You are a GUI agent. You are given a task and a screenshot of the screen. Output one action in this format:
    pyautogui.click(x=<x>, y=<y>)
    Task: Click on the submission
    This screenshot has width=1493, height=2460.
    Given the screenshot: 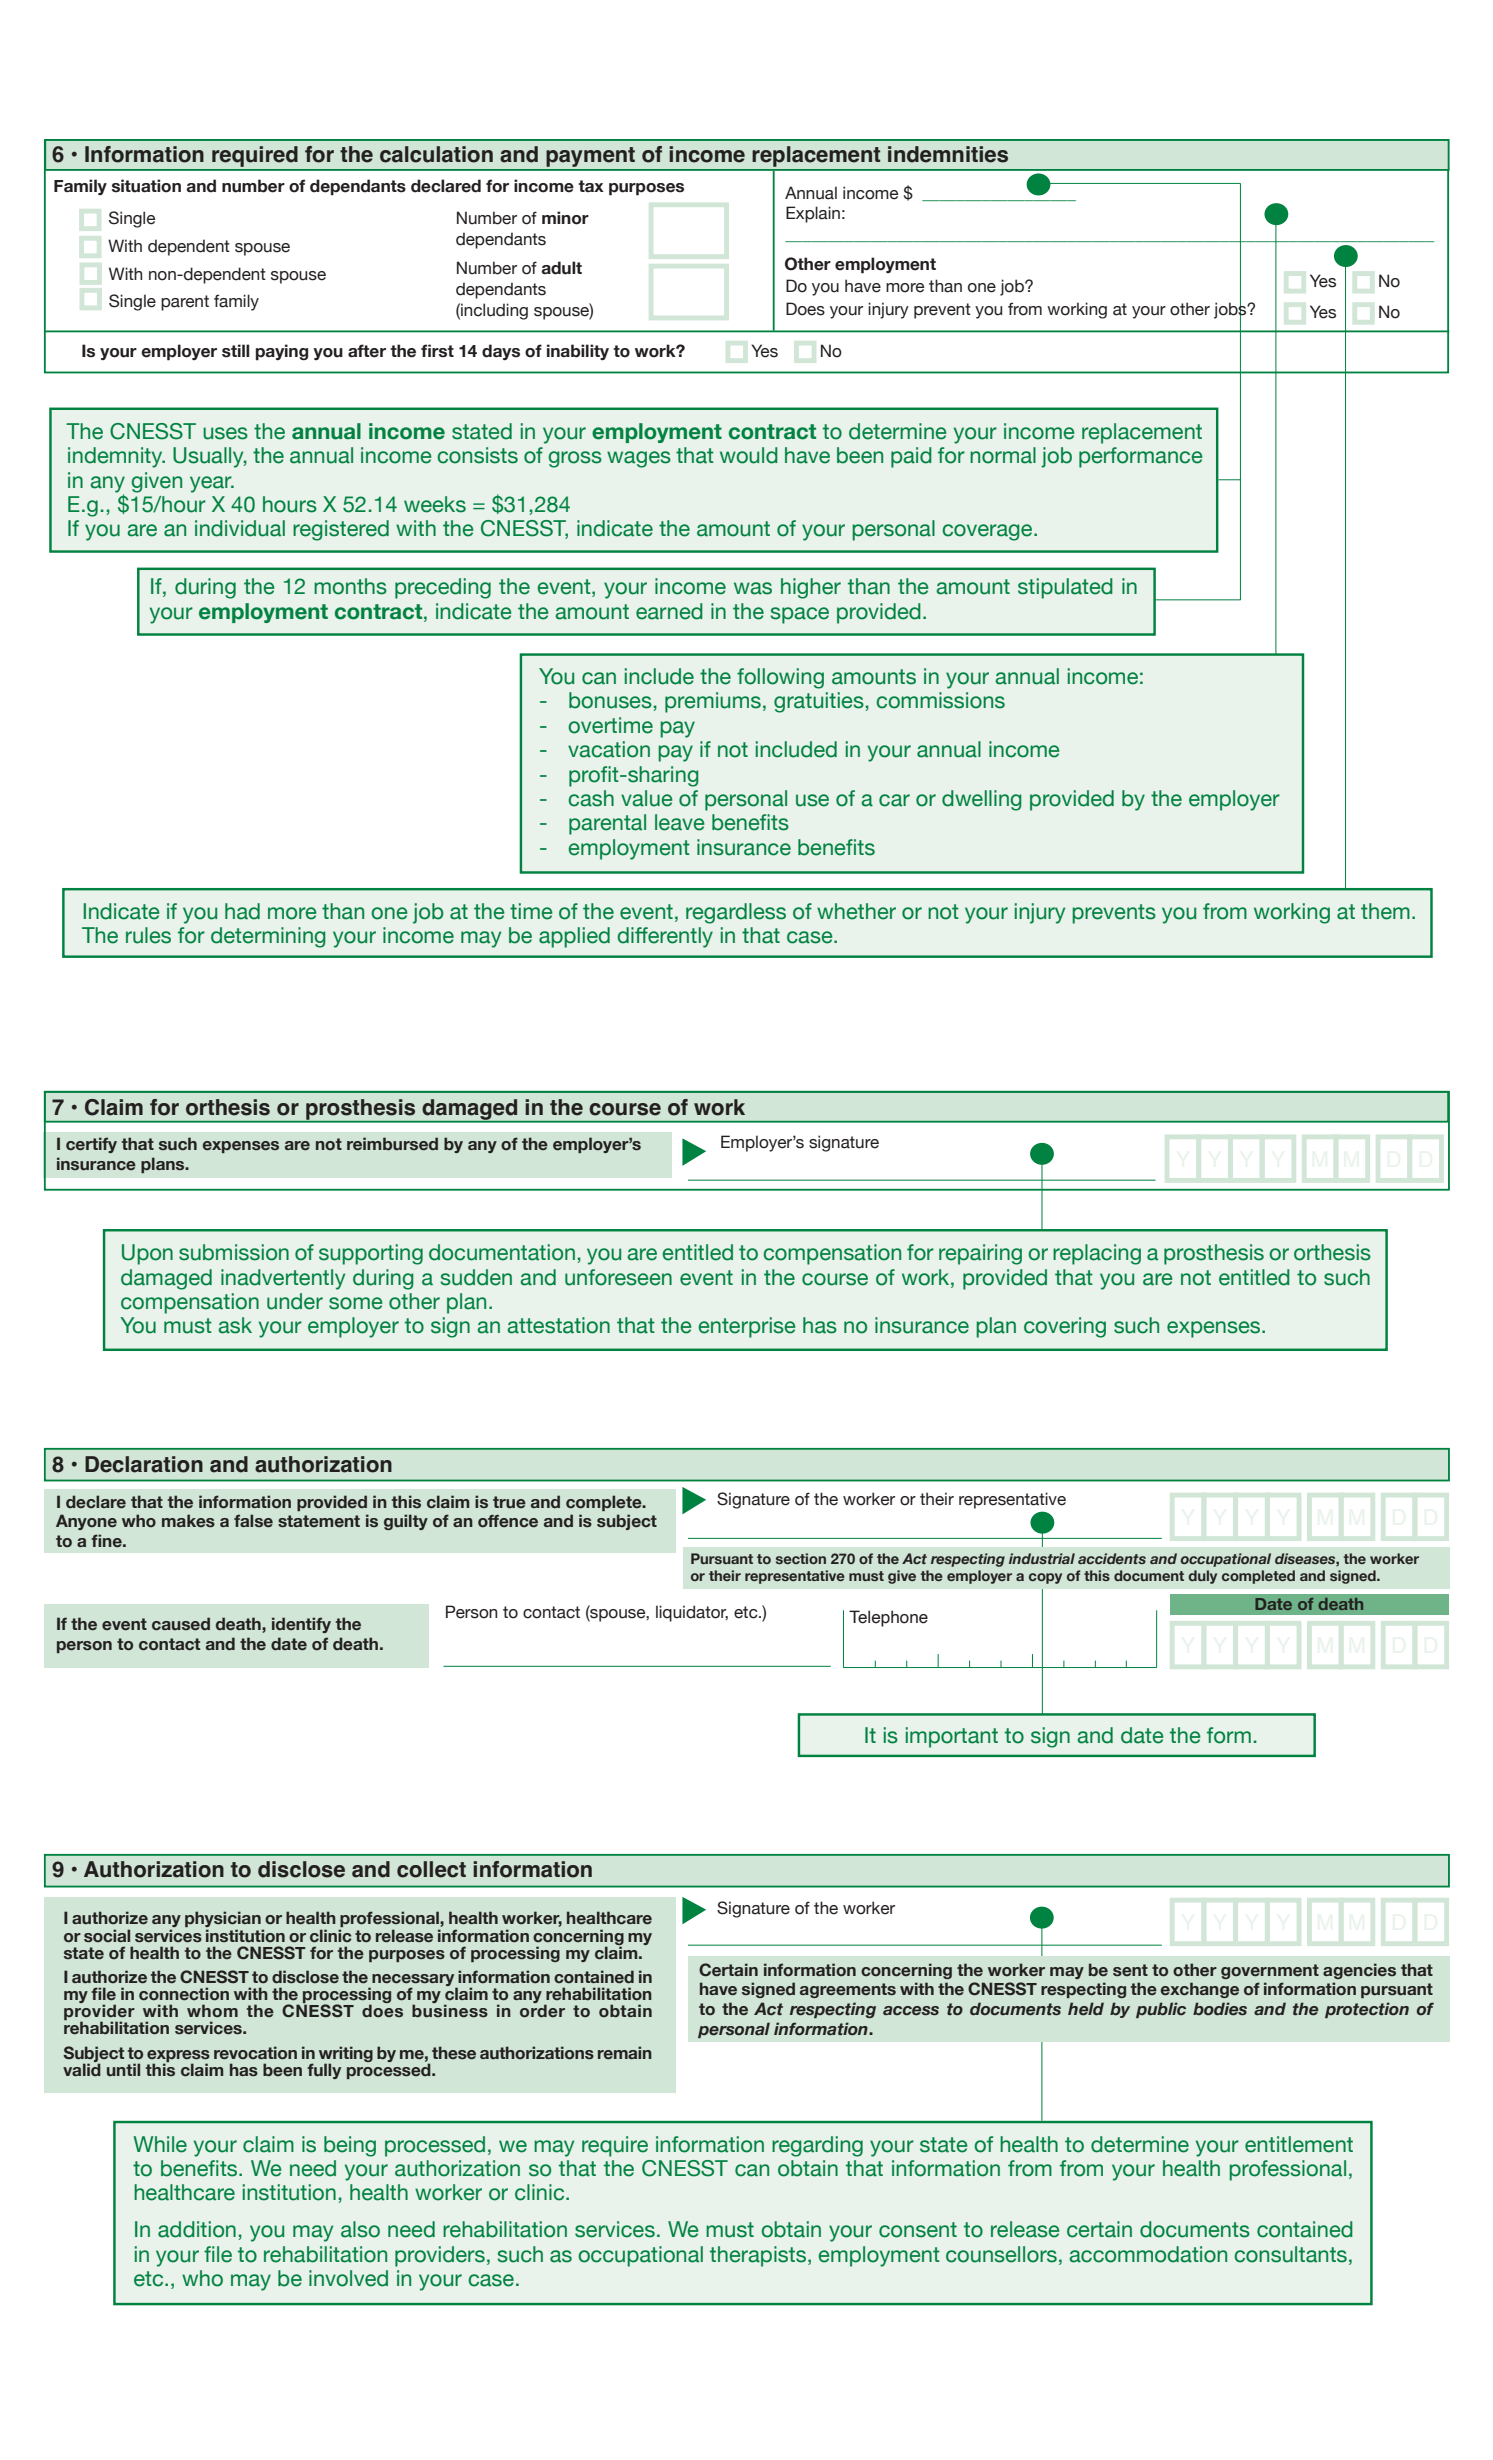 What is the action you would take?
    pyautogui.click(x=234, y=1252)
